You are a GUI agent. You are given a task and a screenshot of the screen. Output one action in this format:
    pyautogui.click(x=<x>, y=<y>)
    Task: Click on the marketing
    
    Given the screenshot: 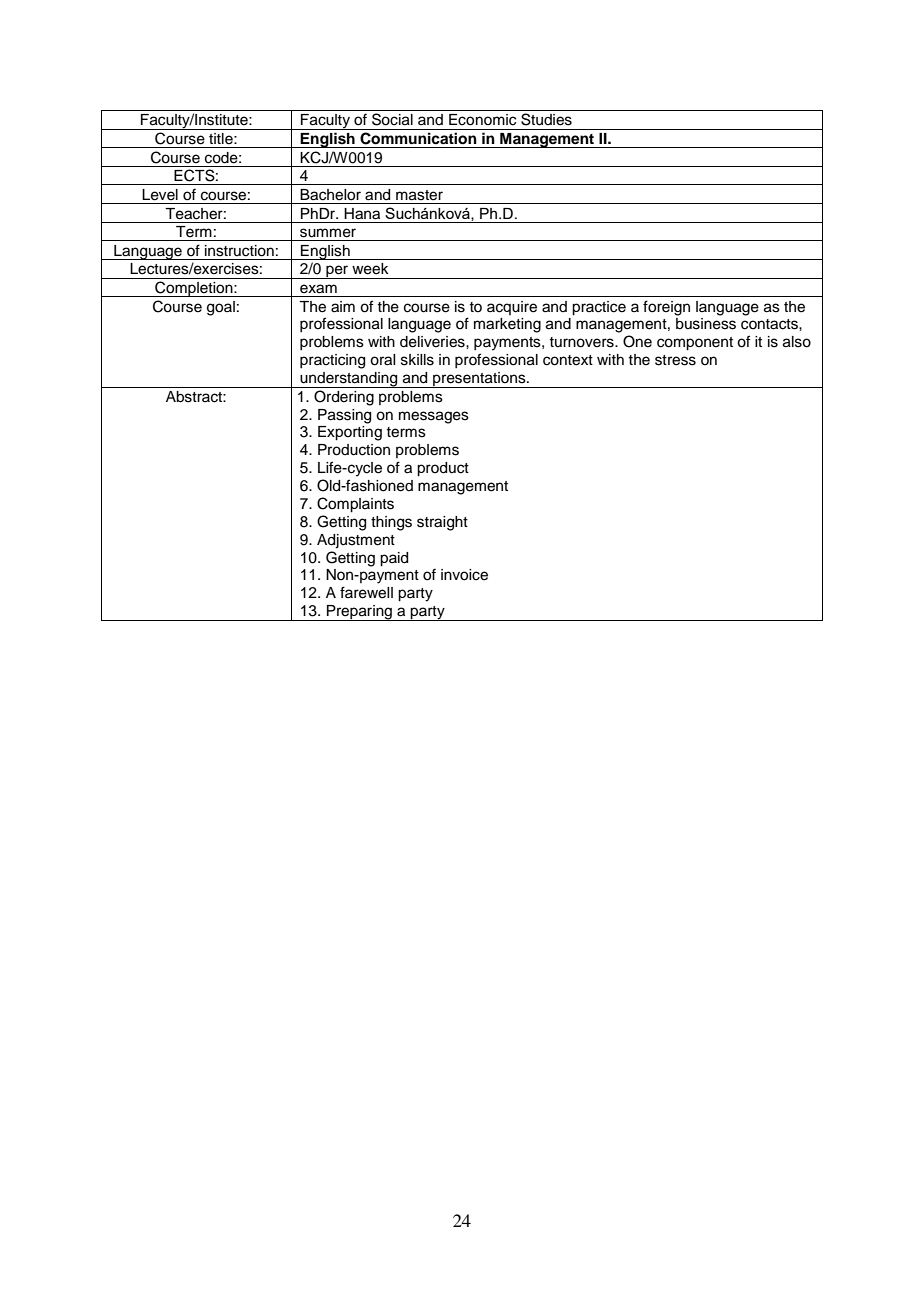 What is the action you would take?
    pyautogui.click(x=507, y=325)
